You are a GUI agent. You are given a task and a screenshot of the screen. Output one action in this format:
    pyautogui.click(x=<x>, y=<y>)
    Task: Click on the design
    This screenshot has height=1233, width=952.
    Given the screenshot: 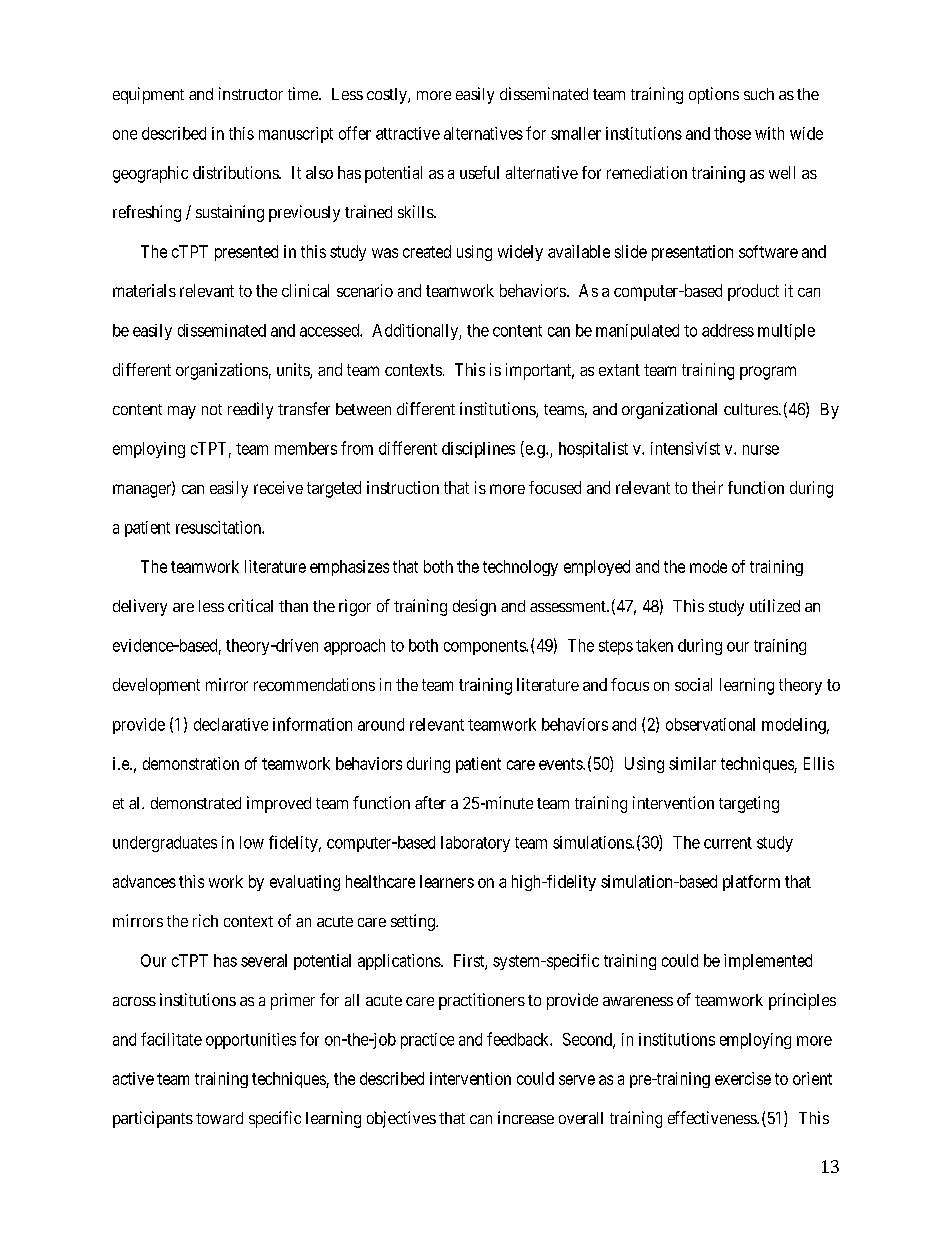 What is the action you would take?
    pyautogui.click(x=474, y=607)
